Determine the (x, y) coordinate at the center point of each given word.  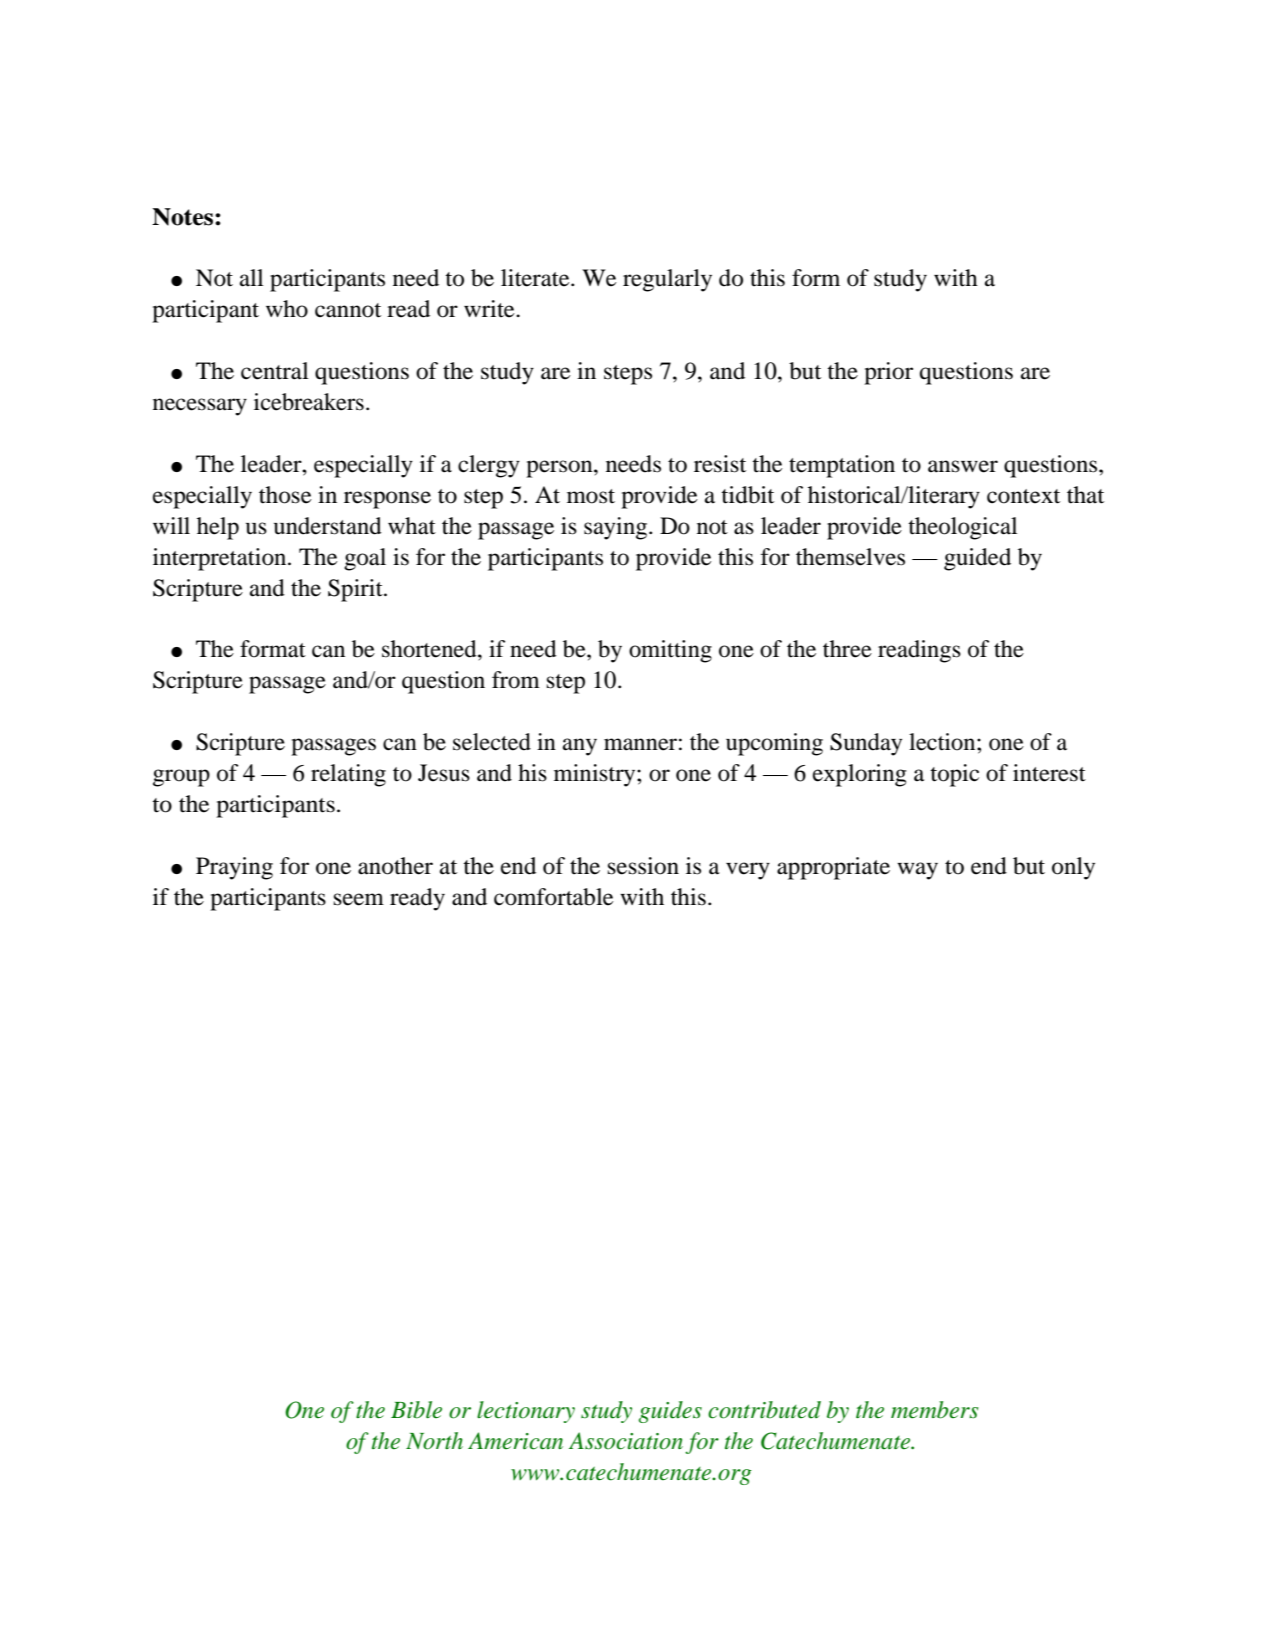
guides (670, 1412)
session (643, 866)
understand (328, 526)
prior (888, 373)
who (287, 309)
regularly (667, 280)
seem (359, 899)
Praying (234, 868)
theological (962, 528)
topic (954, 775)
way (917, 871)
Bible (416, 1410)
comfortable (553, 897)
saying (617, 528)
